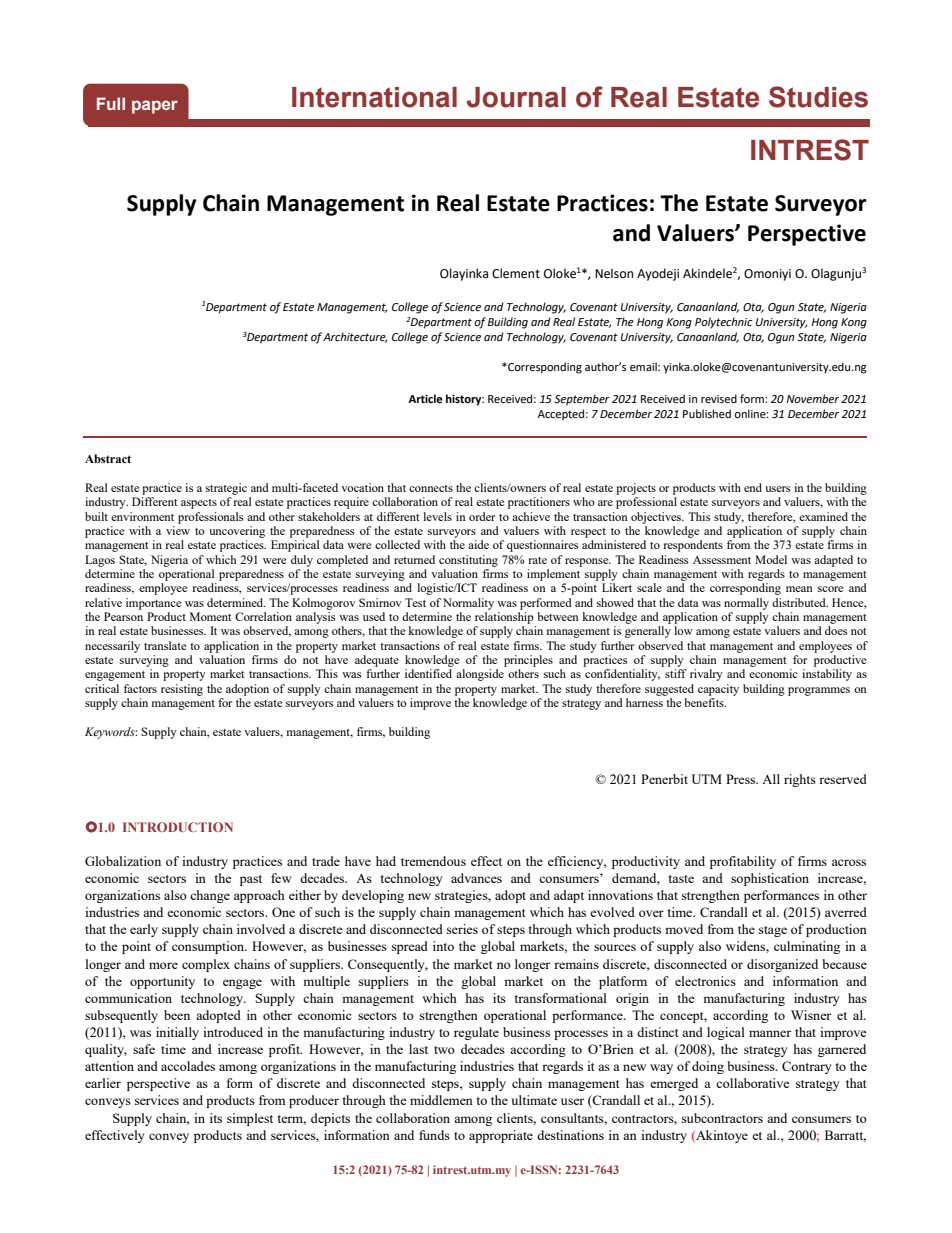 The height and width of the document is (1233, 952). Describe the element at coordinates (818, 97) in the document. I see `Studies` at that location.
